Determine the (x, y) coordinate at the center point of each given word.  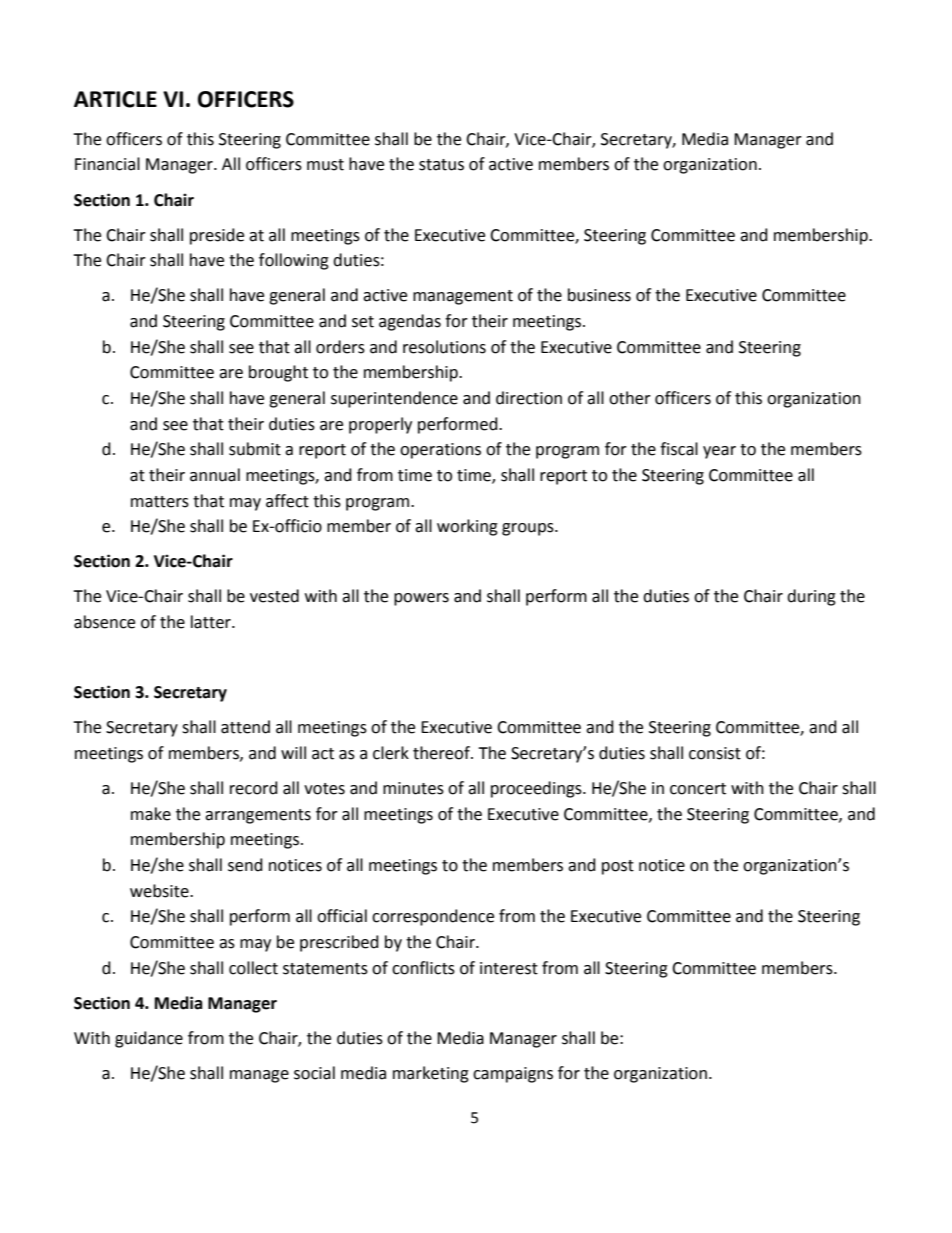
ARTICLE (115, 99)
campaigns (513, 1075)
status (441, 165)
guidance (149, 1039)
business (599, 295)
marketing (431, 1074)
